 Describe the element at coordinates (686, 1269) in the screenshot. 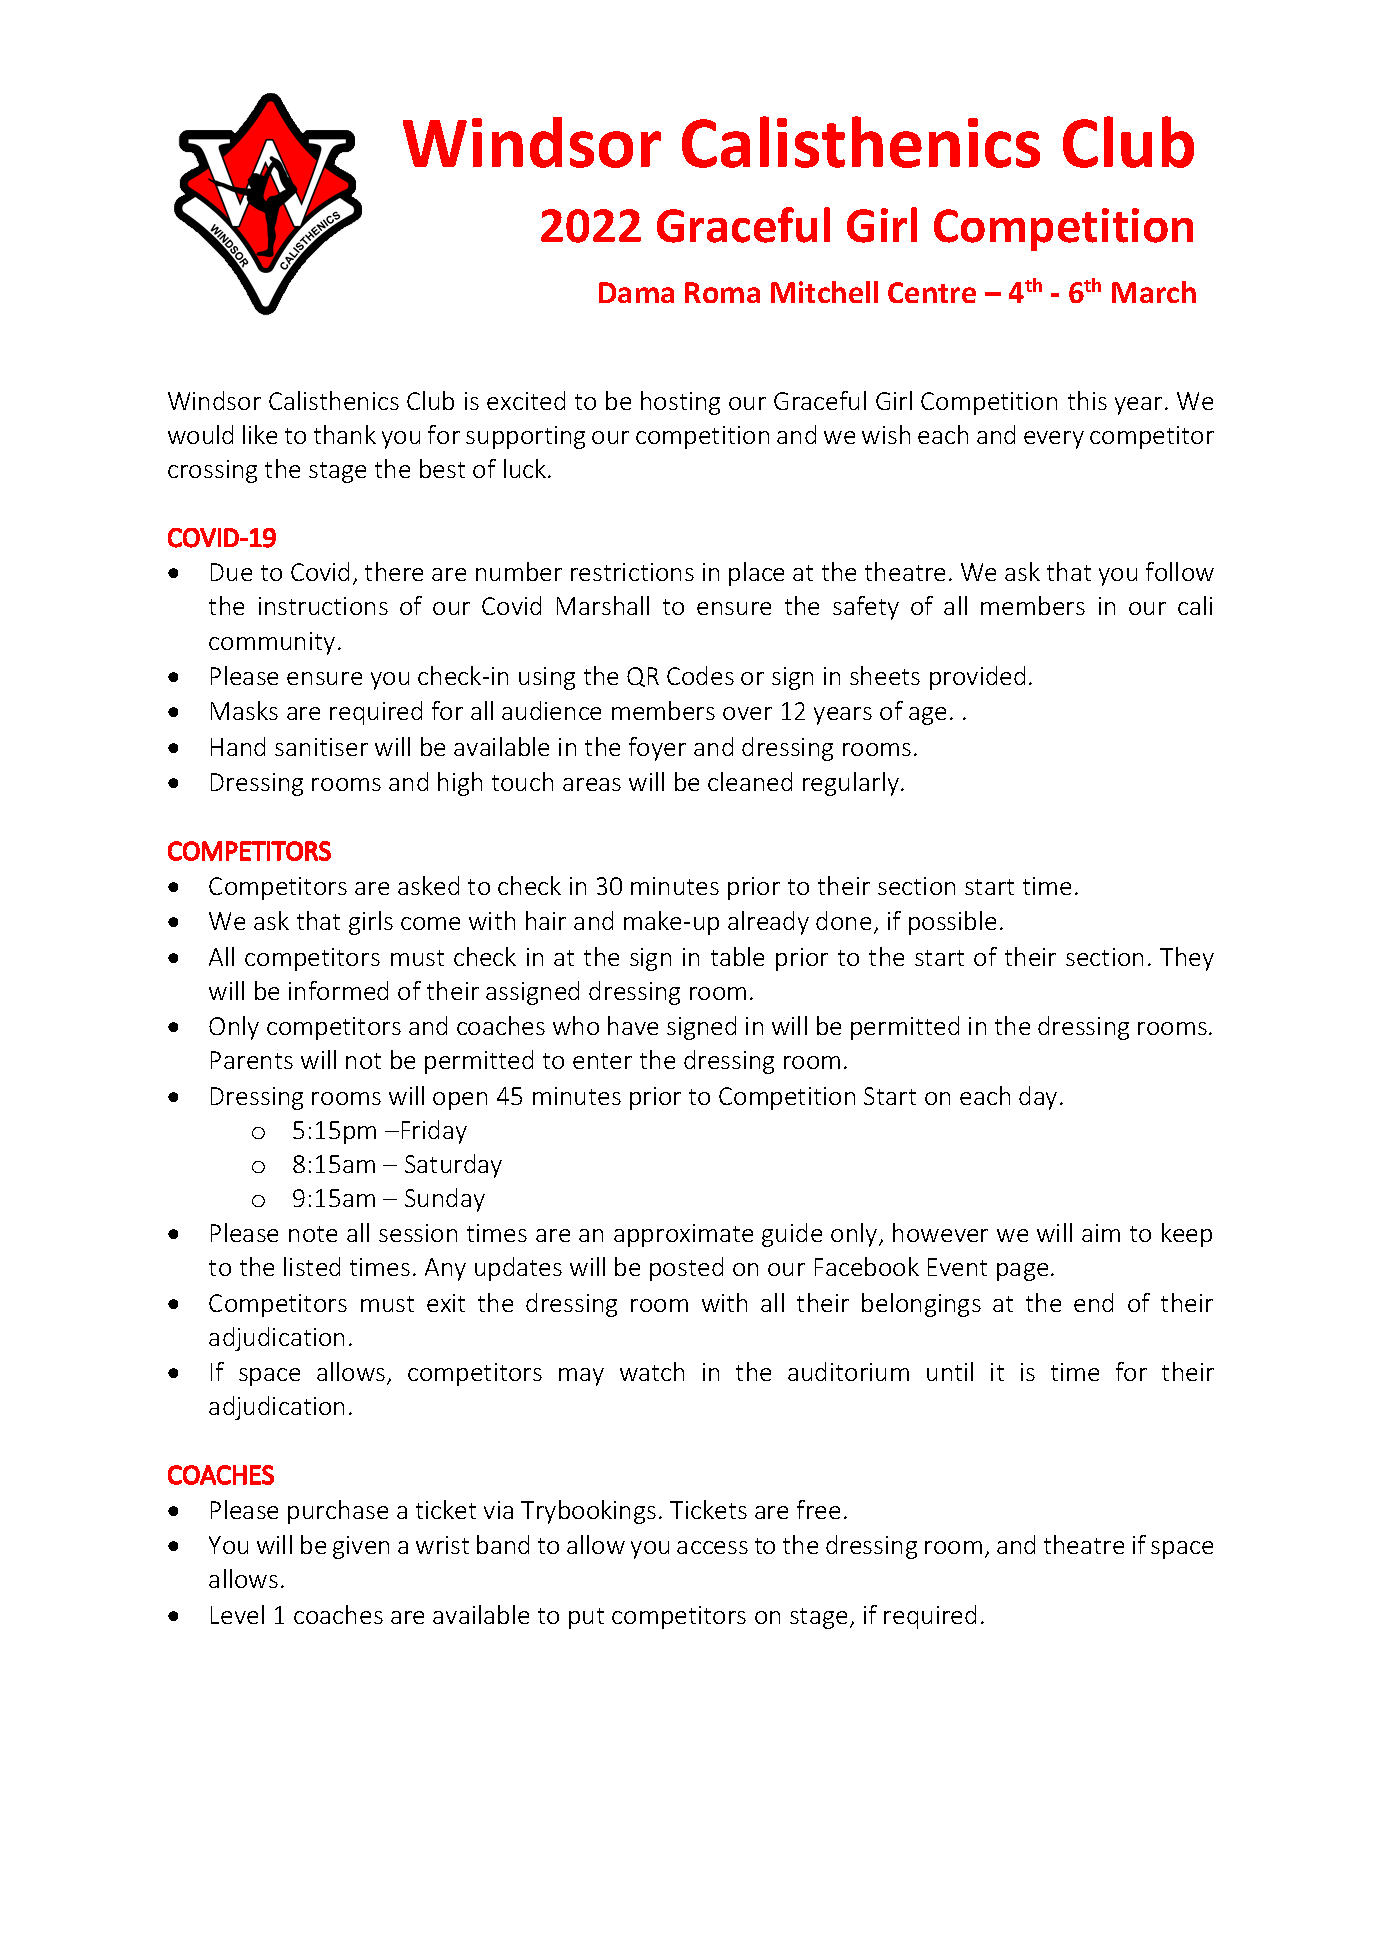

I see `posted` at that location.
